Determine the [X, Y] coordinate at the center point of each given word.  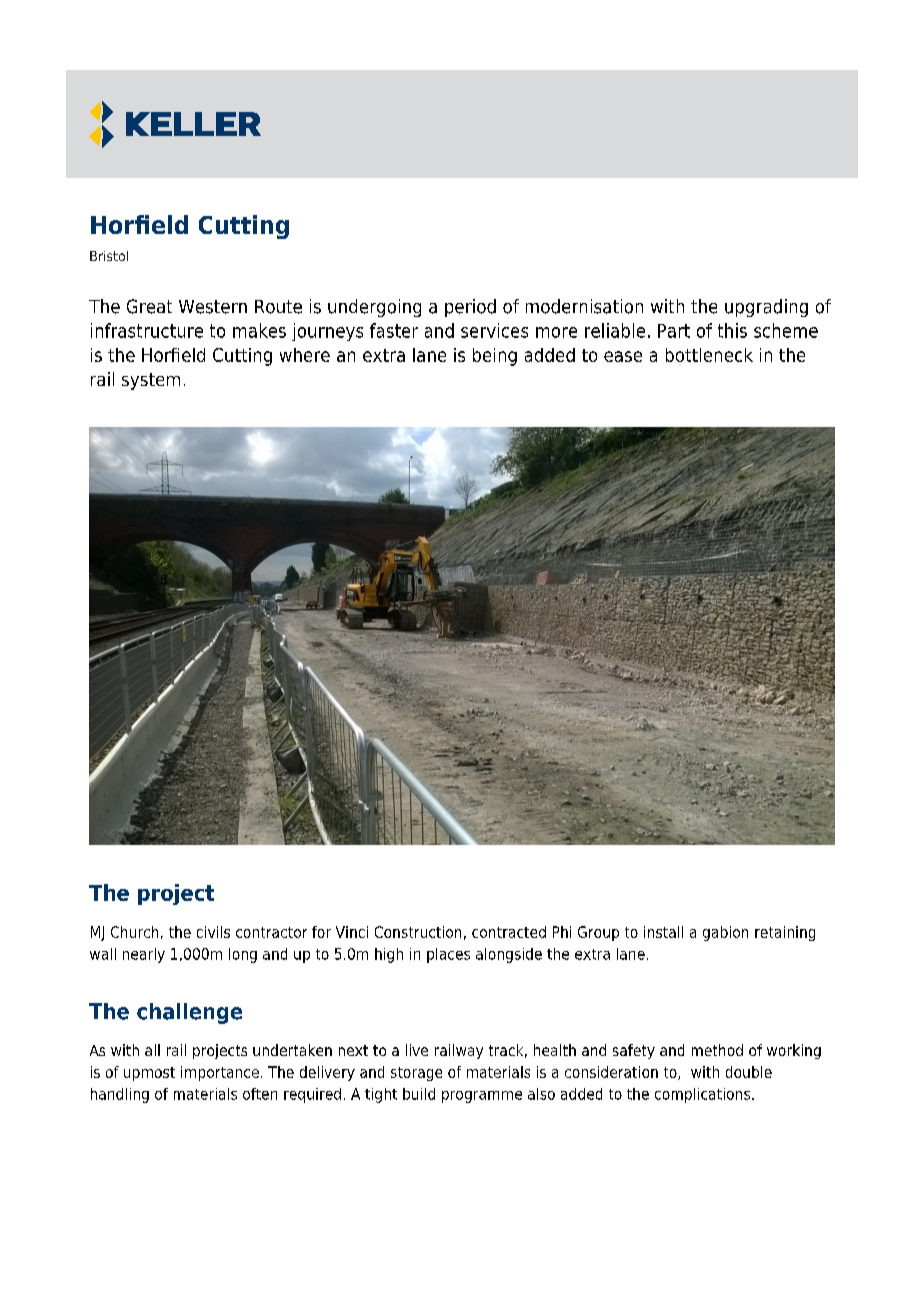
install [663, 932]
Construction [418, 932]
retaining [785, 933]
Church [134, 932]
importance [220, 1073]
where [305, 355]
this [732, 330]
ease [623, 356]
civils [213, 932]
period [470, 308]
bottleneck [709, 355]
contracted [509, 932]
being [495, 357]
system [151, 381]
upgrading [766, 308]
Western [213, 307]
